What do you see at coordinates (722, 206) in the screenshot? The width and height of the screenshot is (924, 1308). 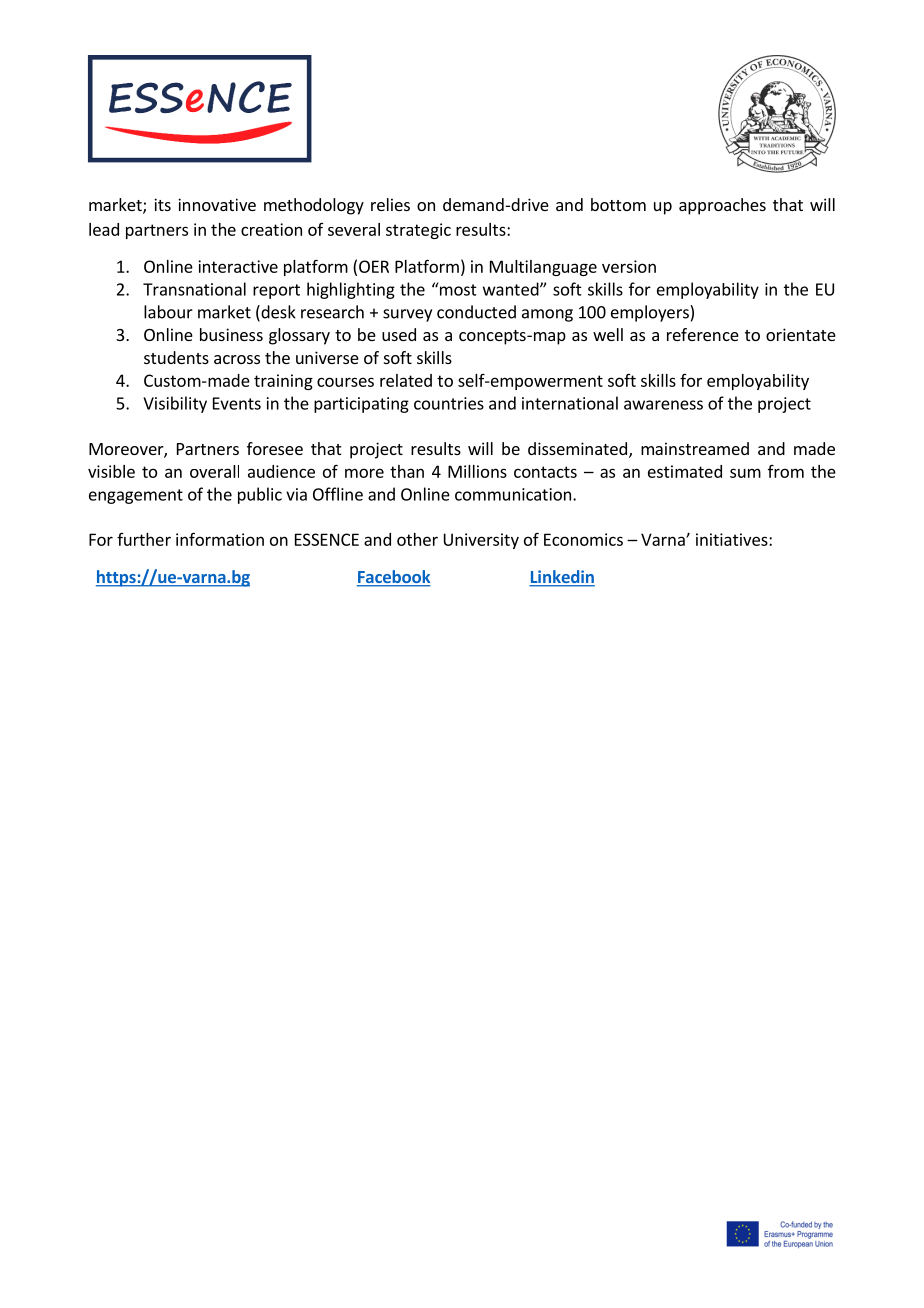 I see `approaches` at bounding box center [722, 206].
